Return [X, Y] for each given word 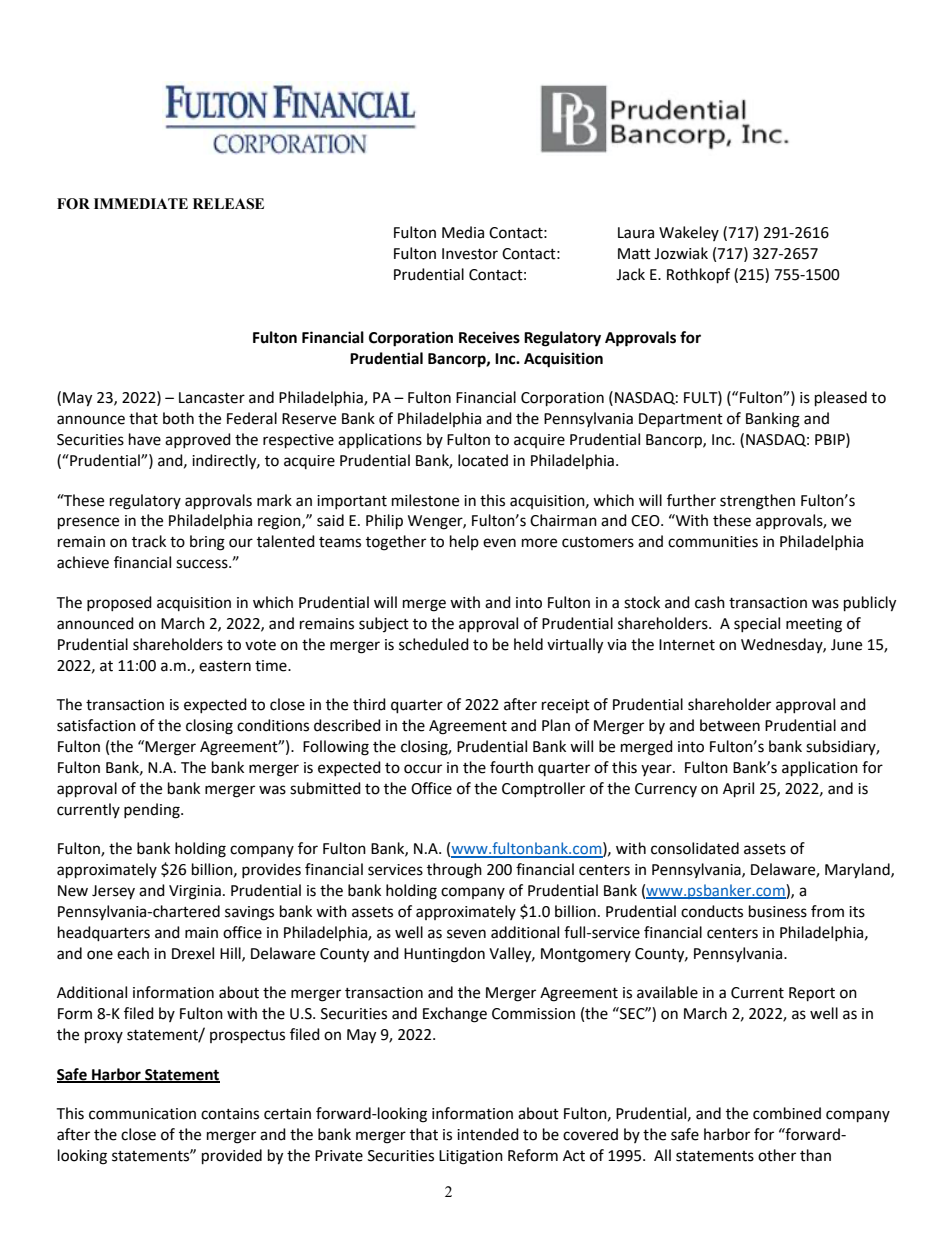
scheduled [434, 644]
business [778, 911]
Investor [470, 254]
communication [142, 1114]
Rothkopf [698, 276]
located [483, 460]
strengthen [757, 502]
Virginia [195, 892]
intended [488, 1134]
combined [787, 1113]
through [454, 871]
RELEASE [228, 204]
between [730, 725]
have [145, 439]
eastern [225, 666]
